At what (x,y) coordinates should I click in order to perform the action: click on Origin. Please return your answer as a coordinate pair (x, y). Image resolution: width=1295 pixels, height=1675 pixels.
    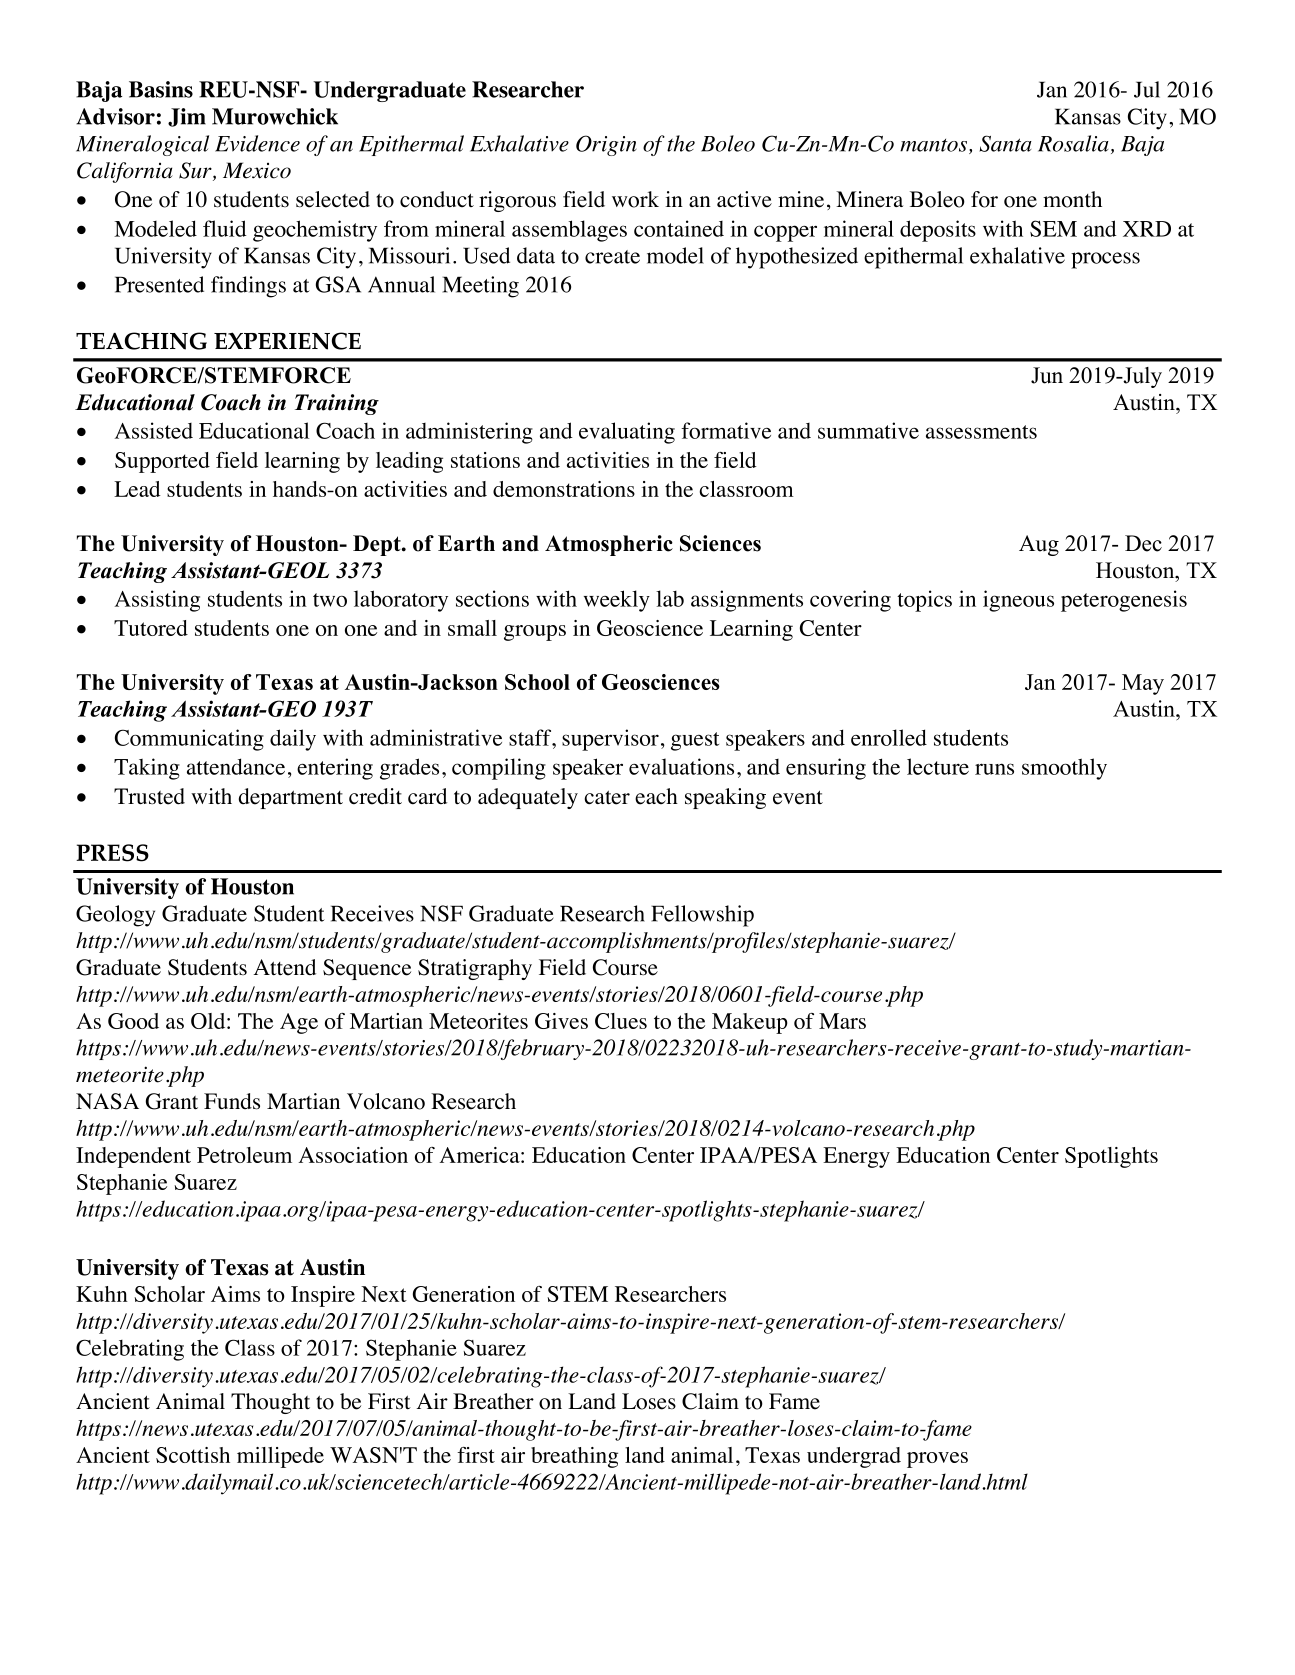
    Looking at the image, I should click on (606, 145).
